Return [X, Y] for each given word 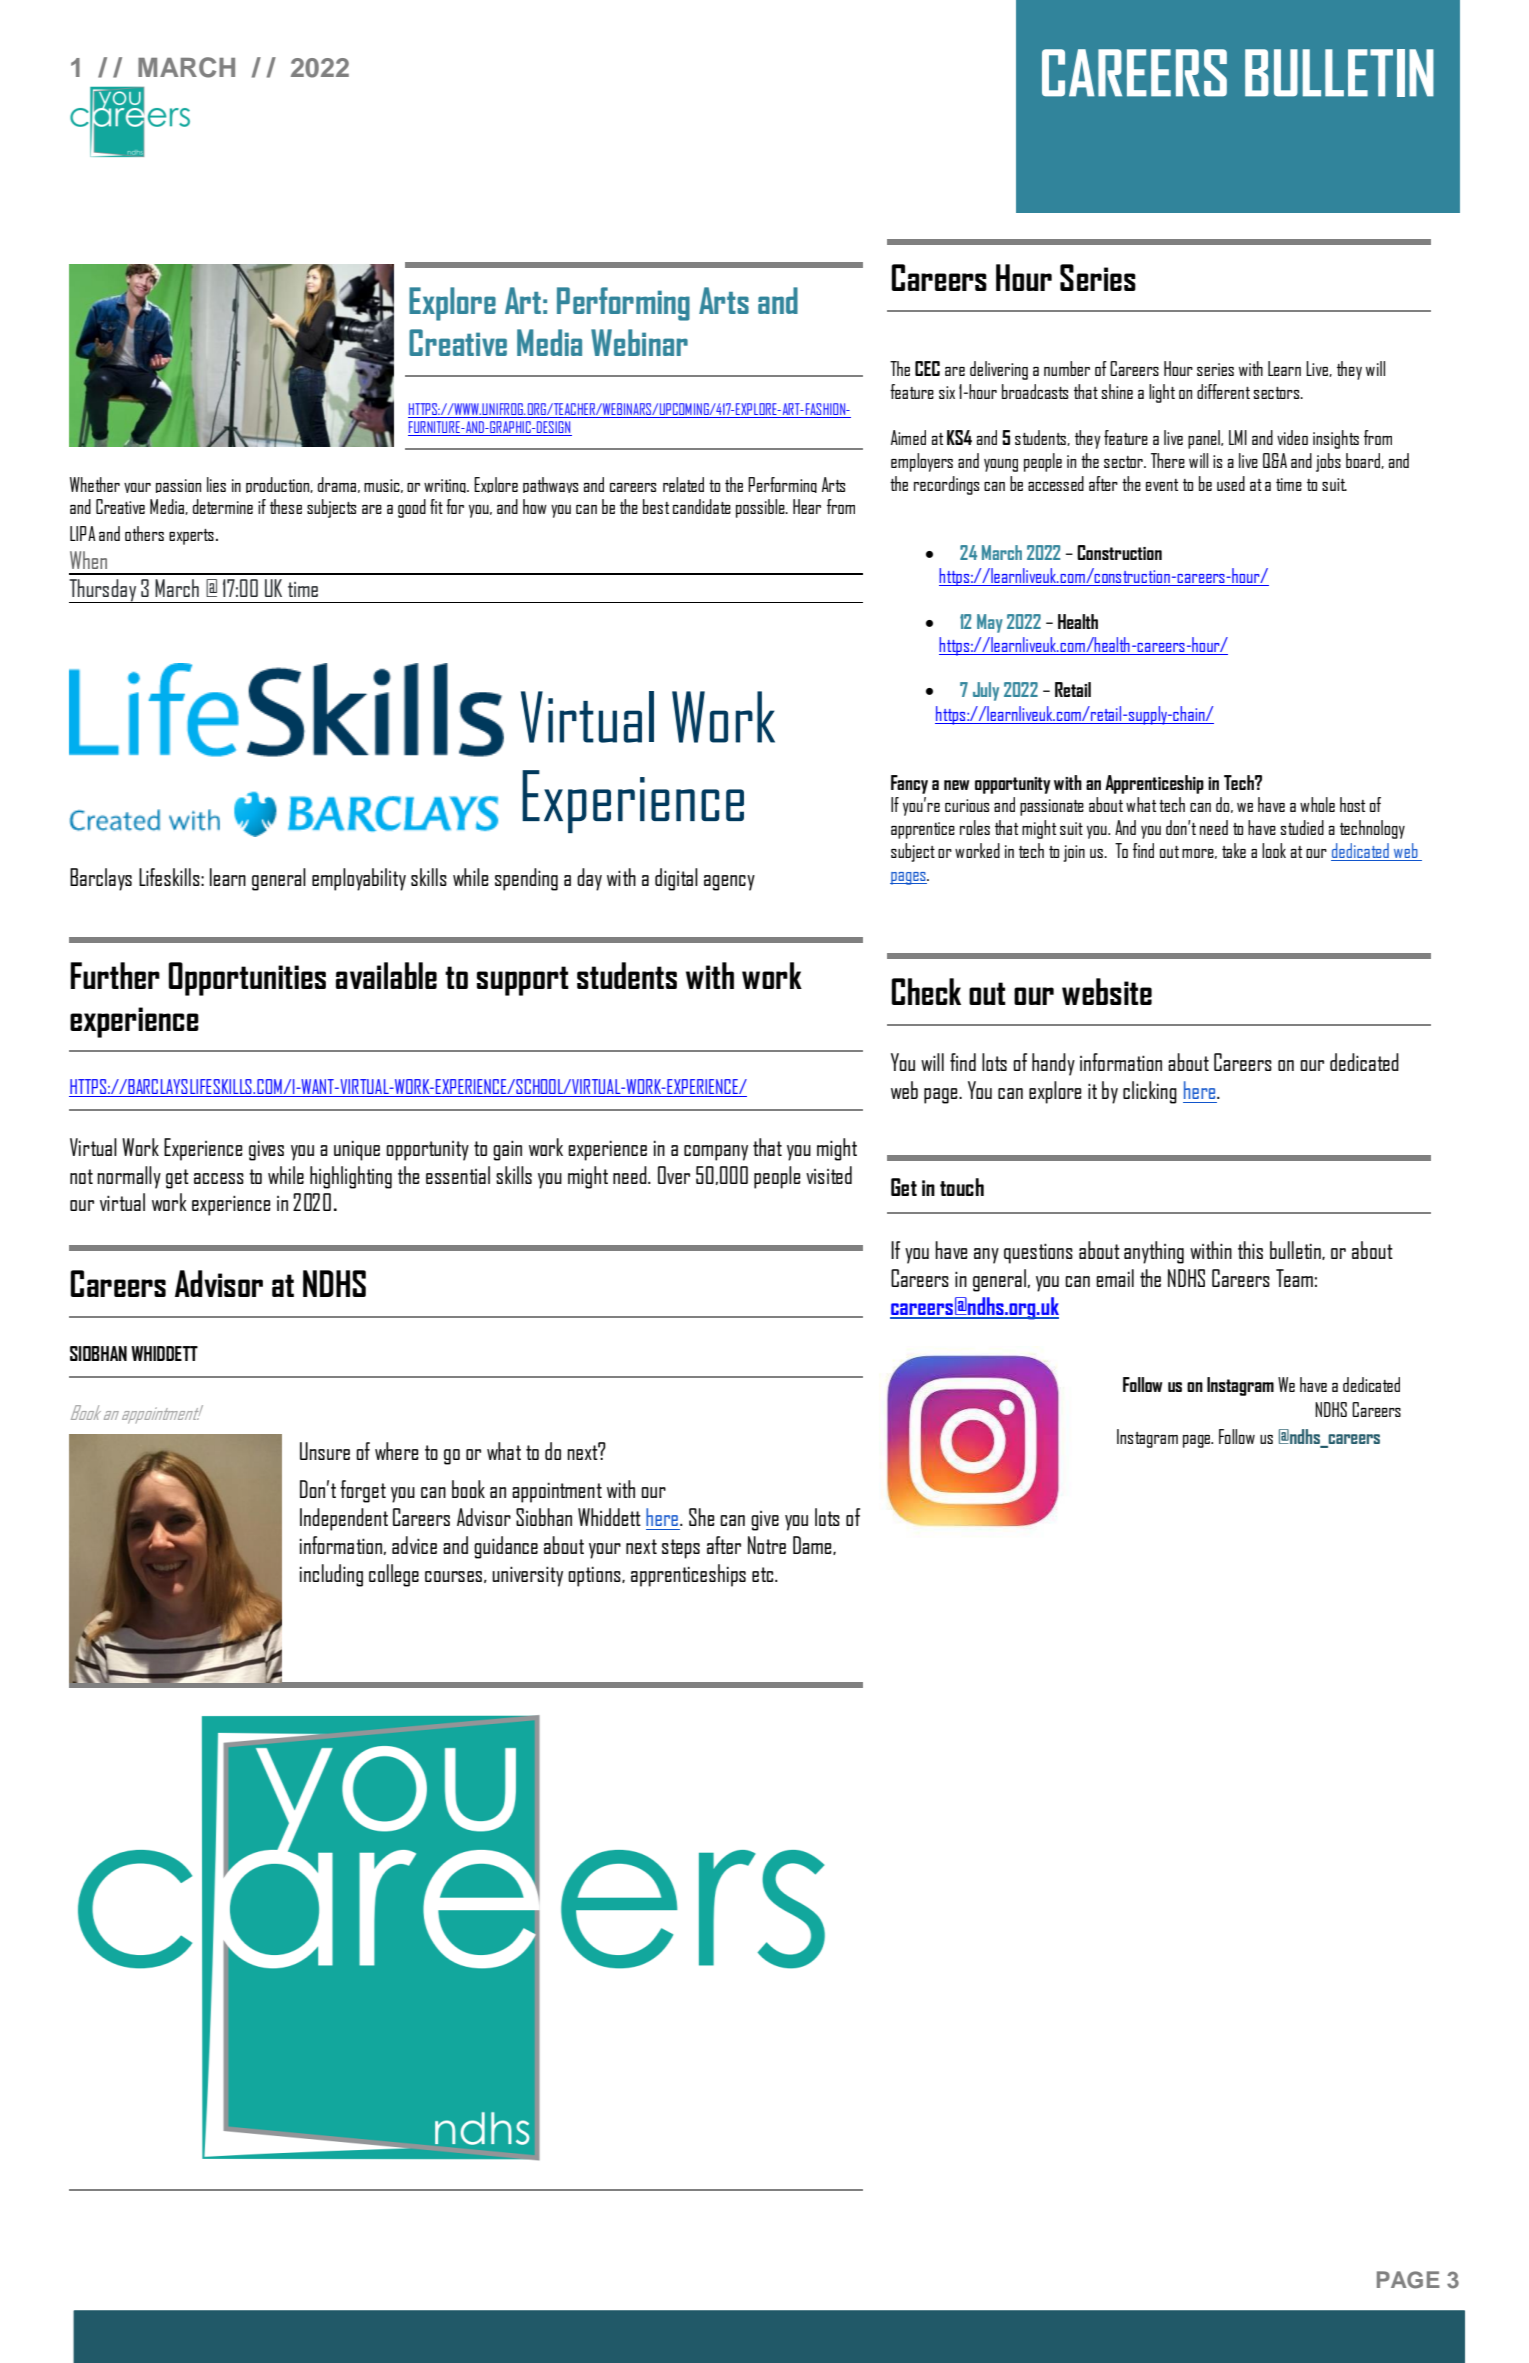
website [1107, 991]
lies [216, 484]
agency [729, 883]
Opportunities [247, 979]
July [986, 691]
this [1250, 1250]
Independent [344, 1519]
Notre [767, 1545]
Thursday [104, 591]
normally [129, 1177]
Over [674, 1175]
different [1223, 391]
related [683, 484]
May [990, 623]
